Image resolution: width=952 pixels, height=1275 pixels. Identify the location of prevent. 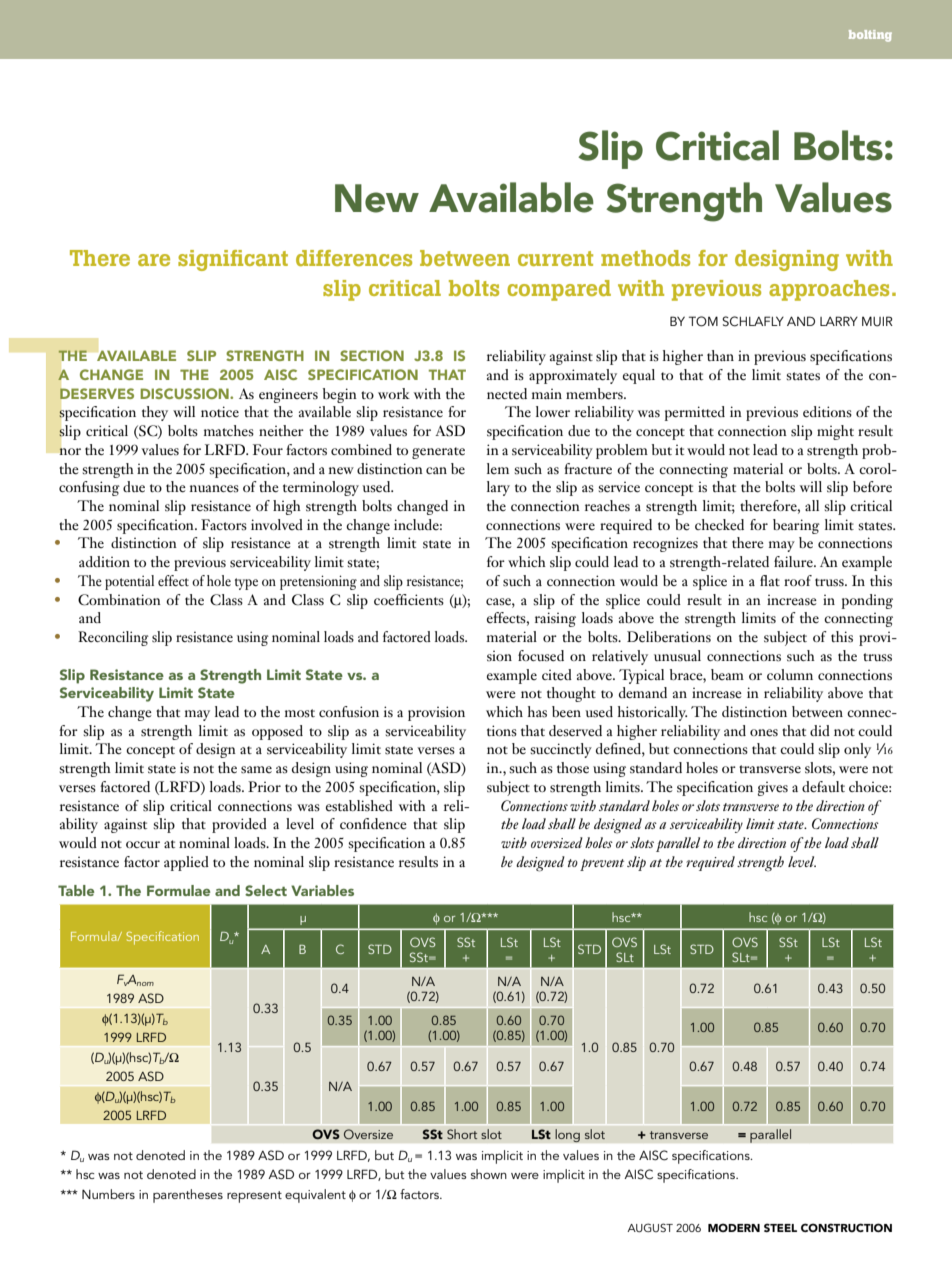
(602, 865).
